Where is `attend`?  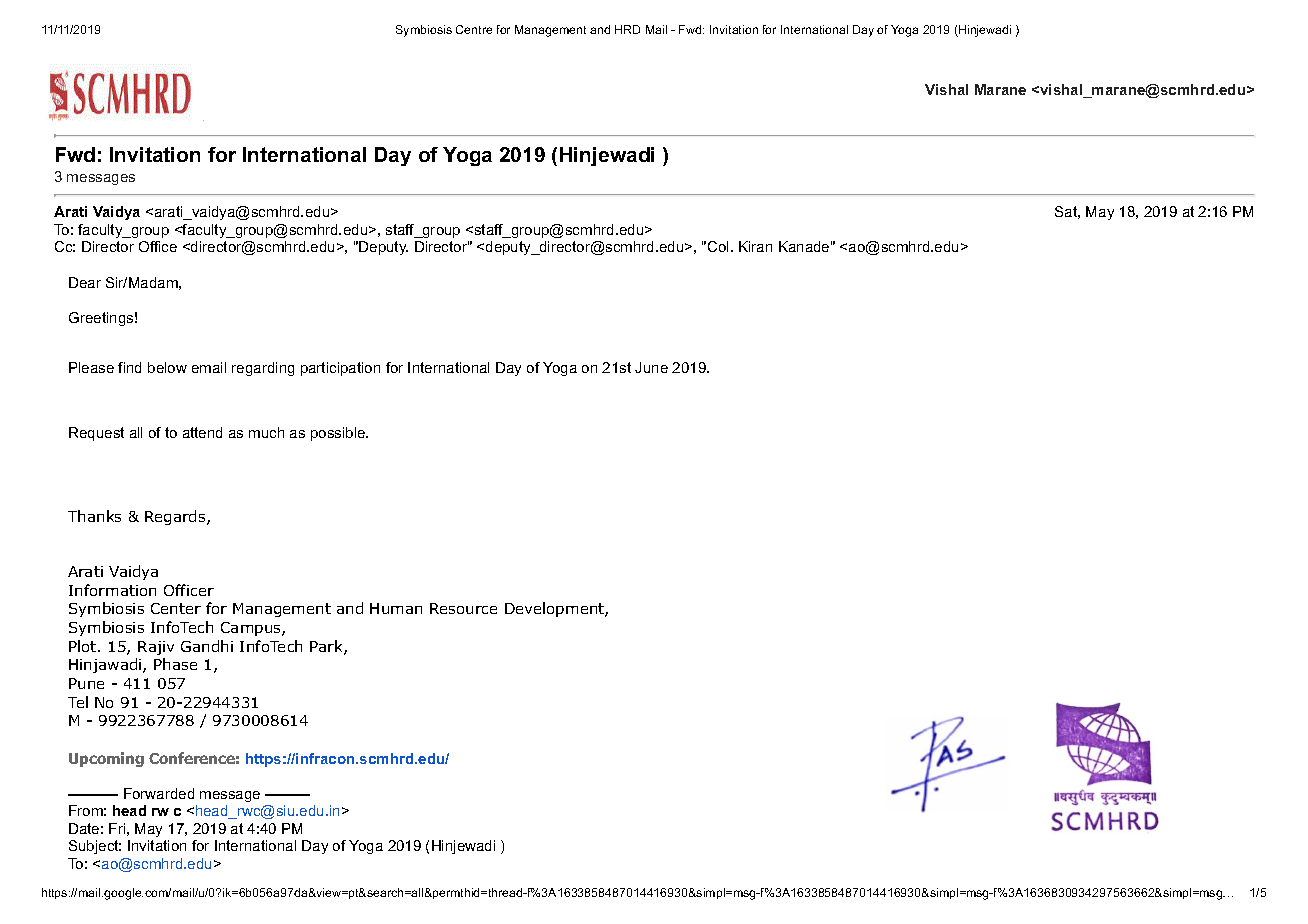 attend is located at coordinates (202, 432).
